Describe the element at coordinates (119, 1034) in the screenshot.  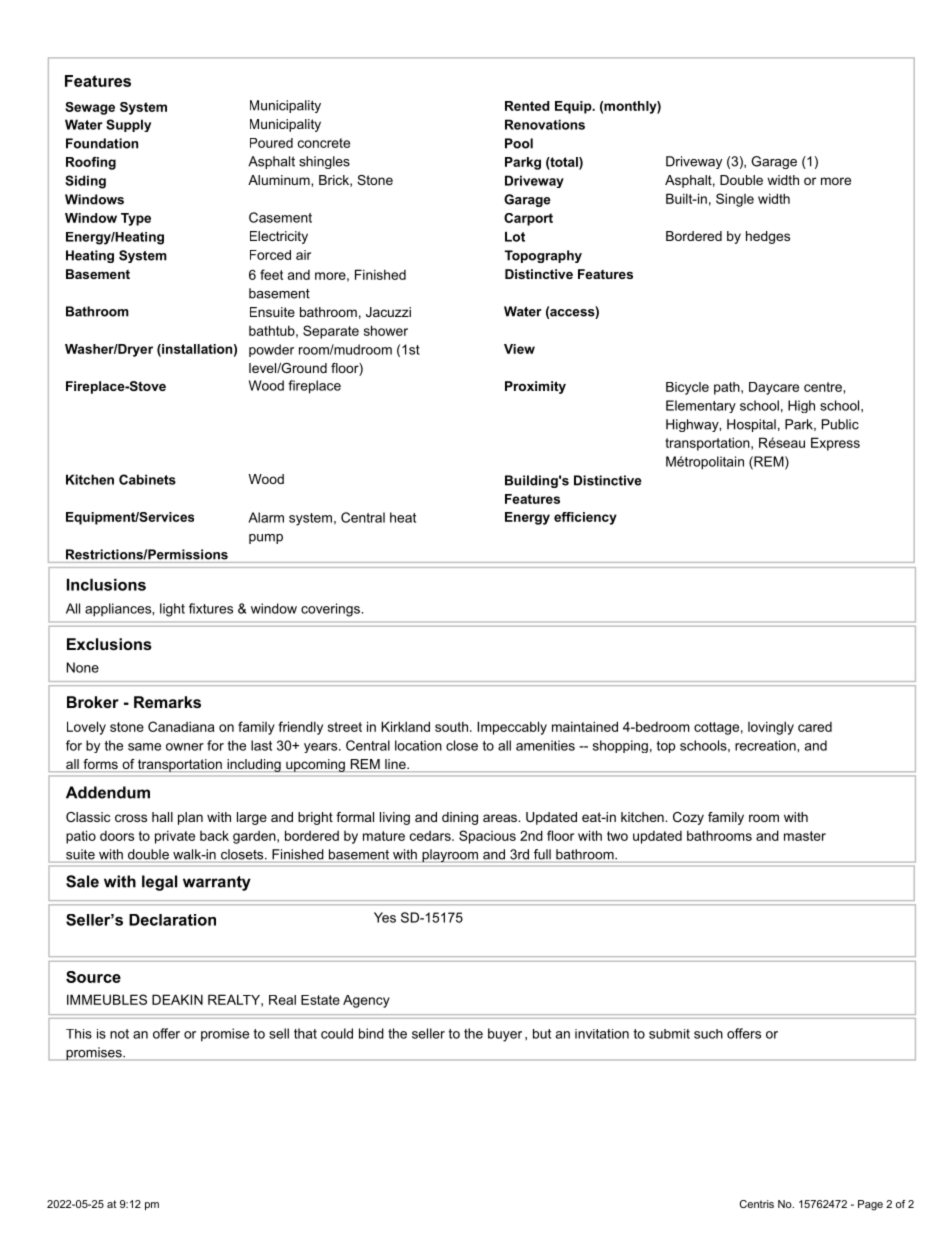
I see `not` at that location.
